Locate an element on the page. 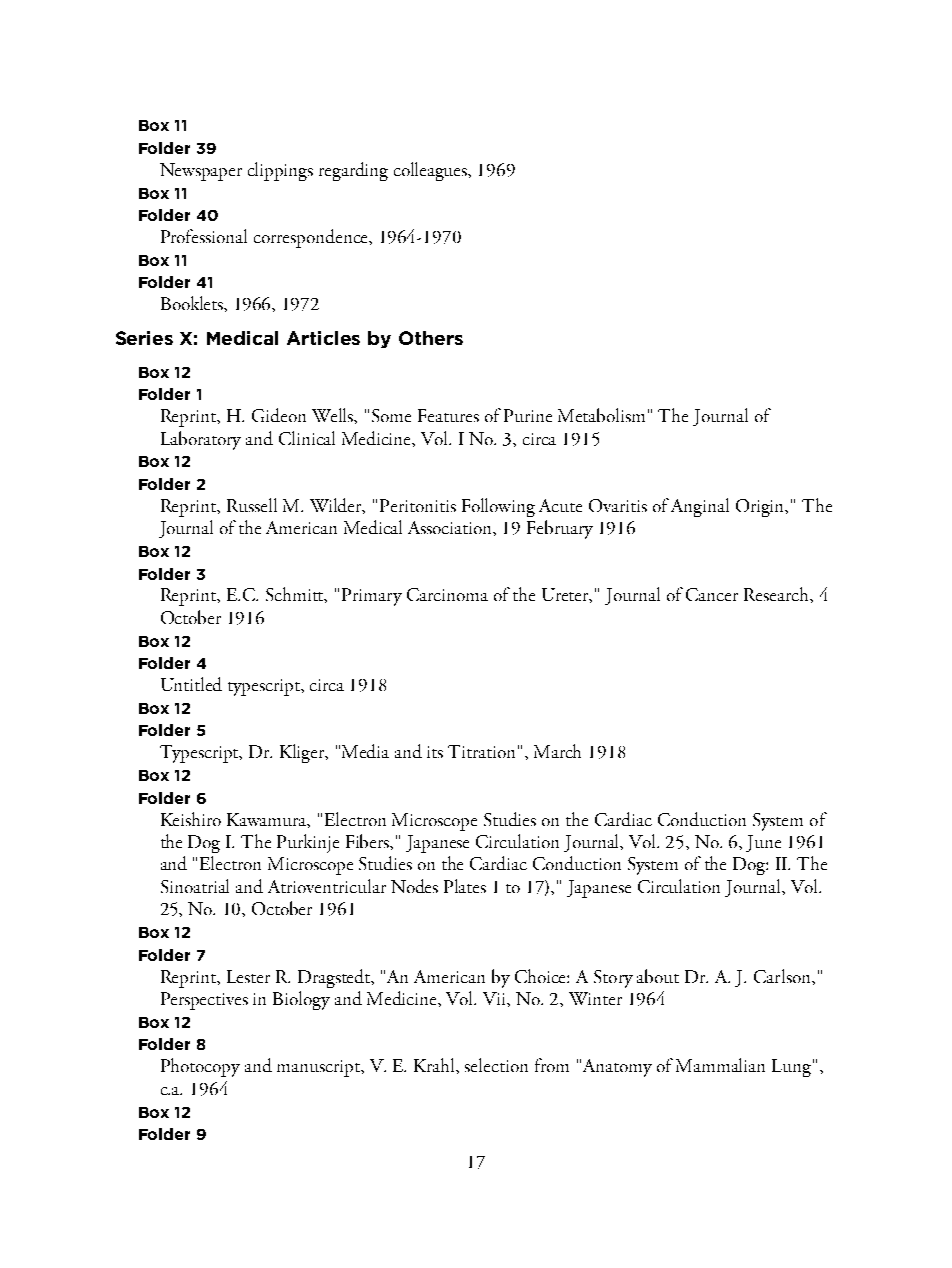 The width and height of the page is (952, 1268). Photocopy is located at coordinates (200, 1067).
